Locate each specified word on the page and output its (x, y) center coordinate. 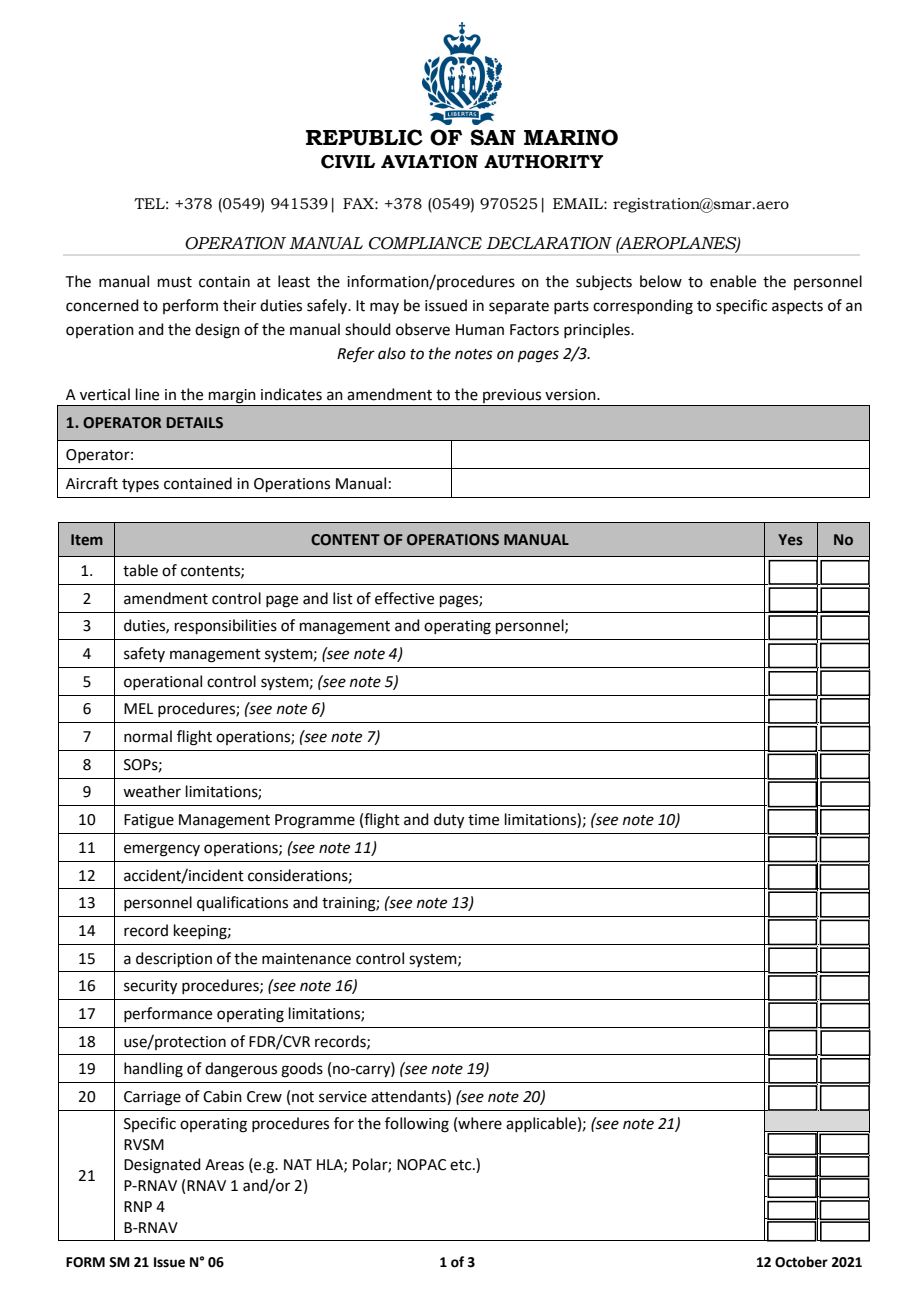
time (483, 820)
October (801, 1262)
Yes (790, 540)
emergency (162, 850)
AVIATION (429, 162)
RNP (138, 1206)
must (175, 282)
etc (462, 1165)
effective (404, 598)
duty (449, 821)
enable (733, 281)
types (140, 485)
